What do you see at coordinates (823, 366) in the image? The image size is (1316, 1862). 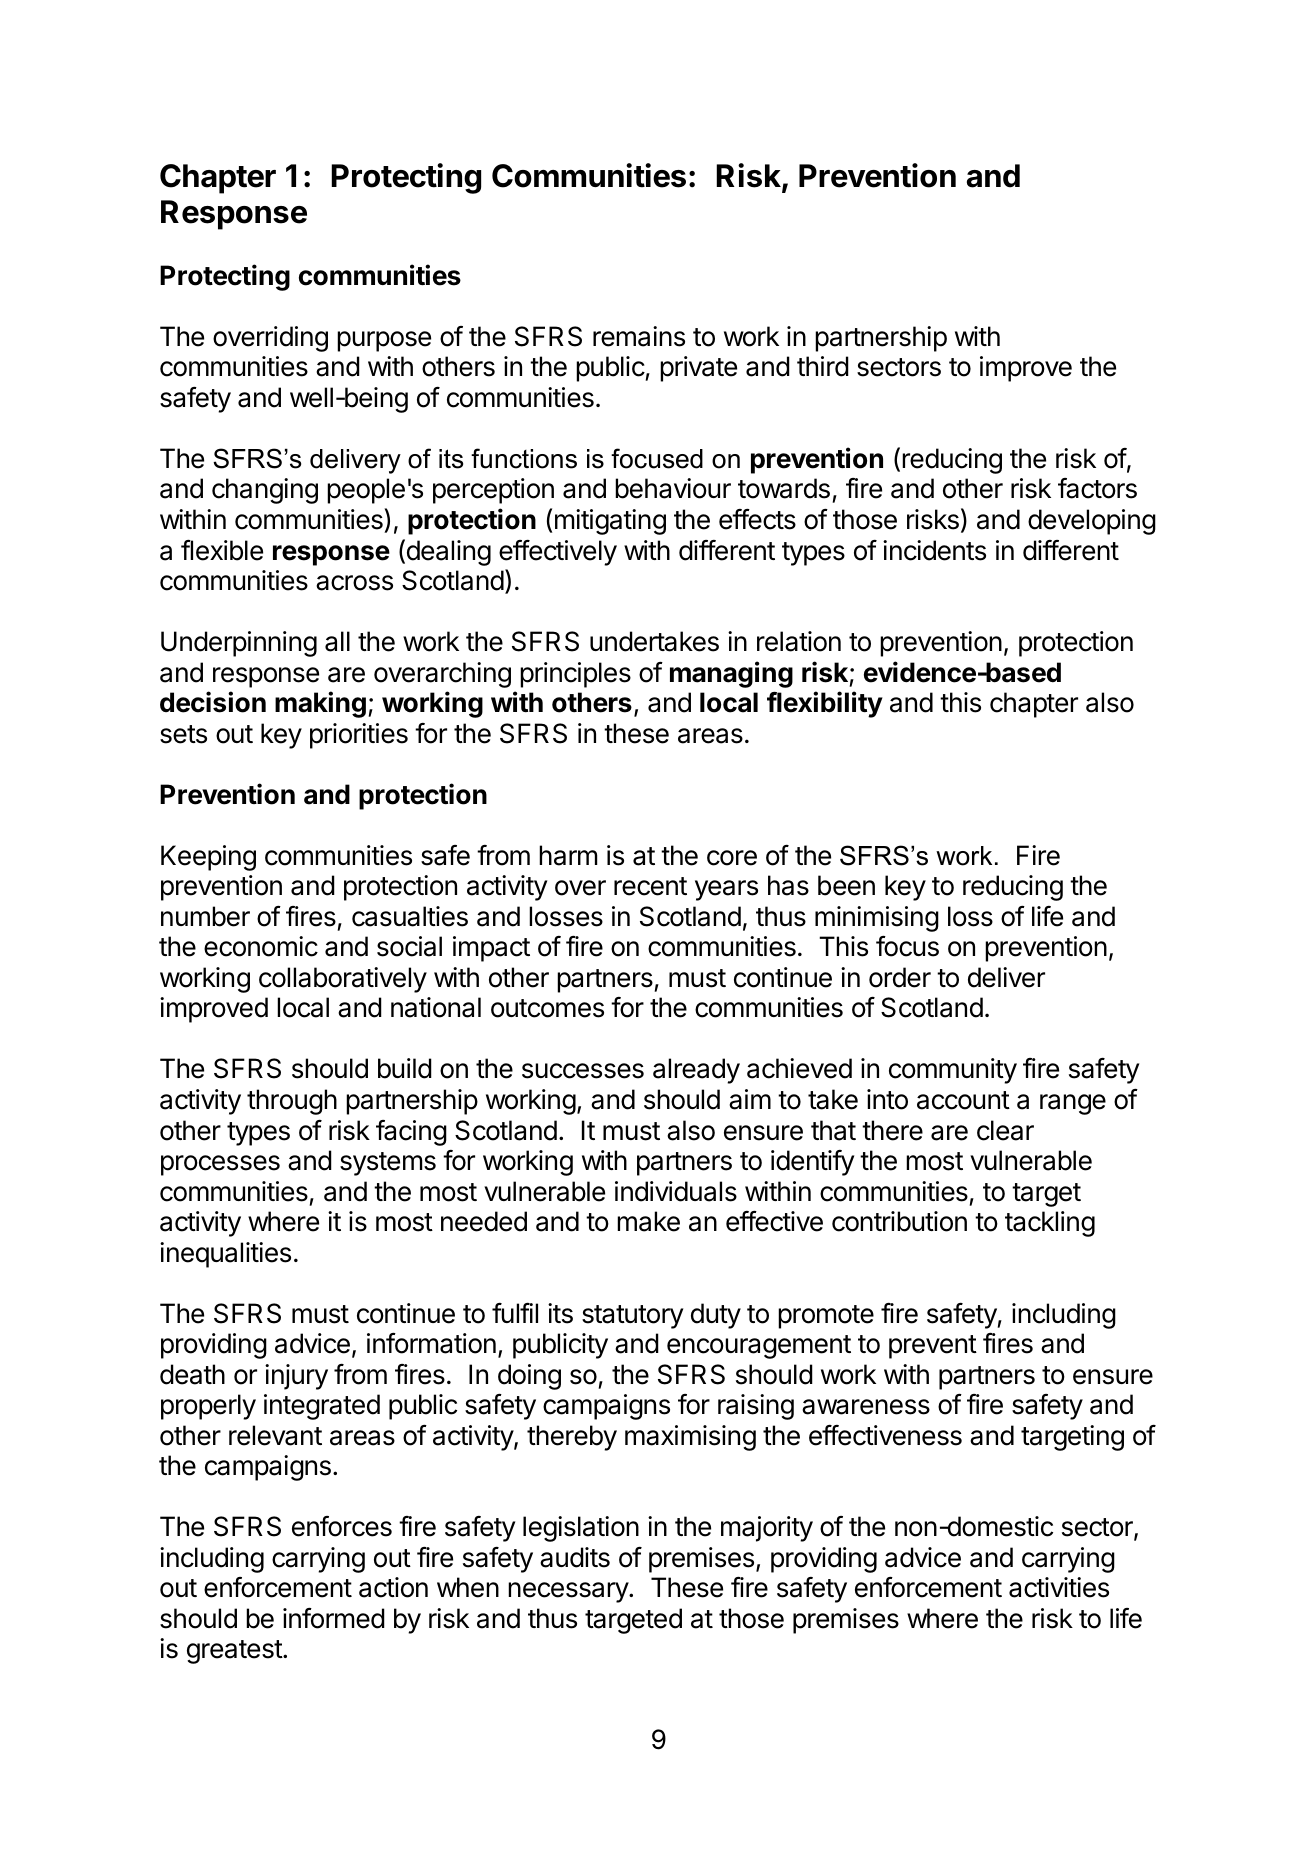 I see `third` at bounding box center [823, 366].
